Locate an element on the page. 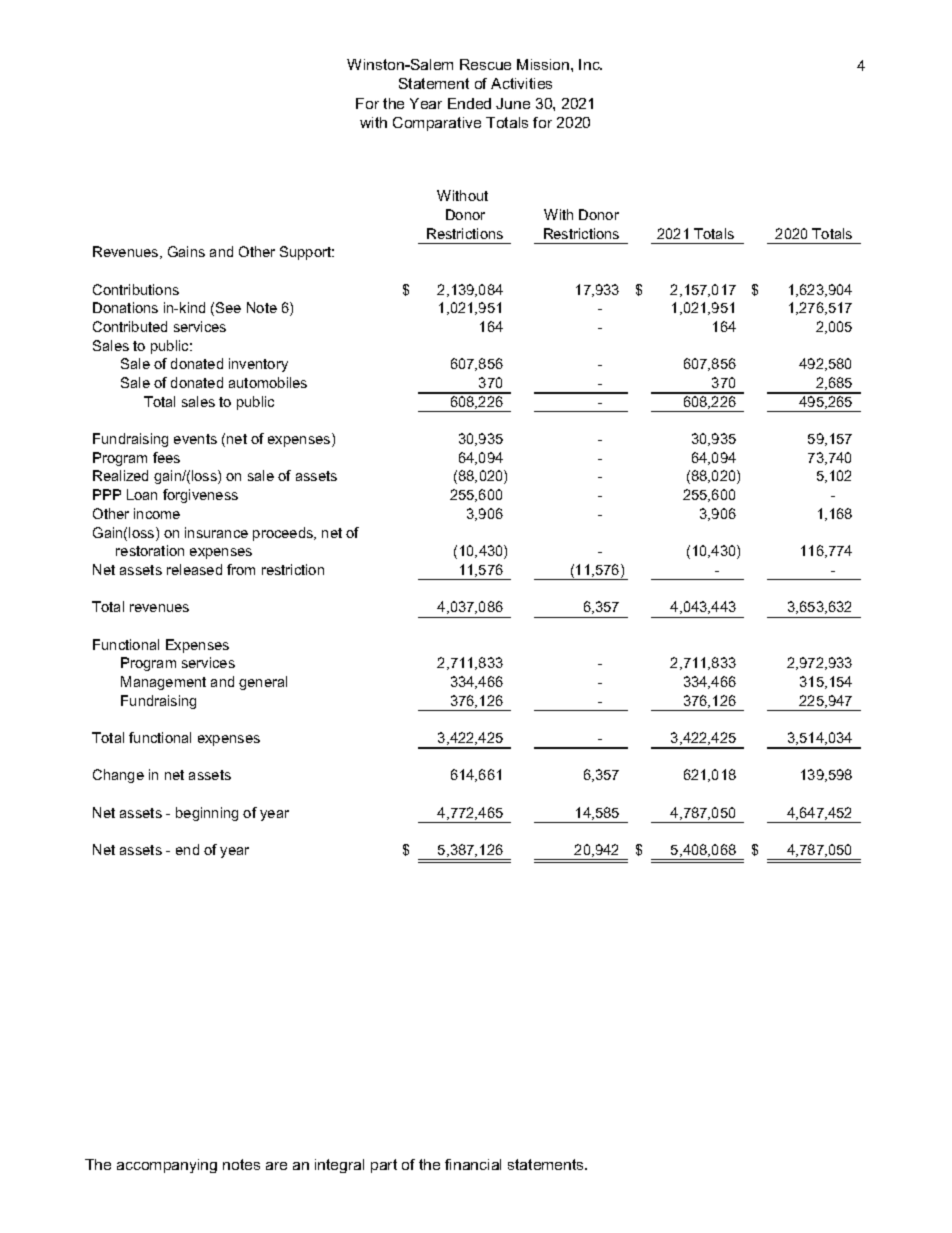  Comparative is located at coordinates (437, 124).
